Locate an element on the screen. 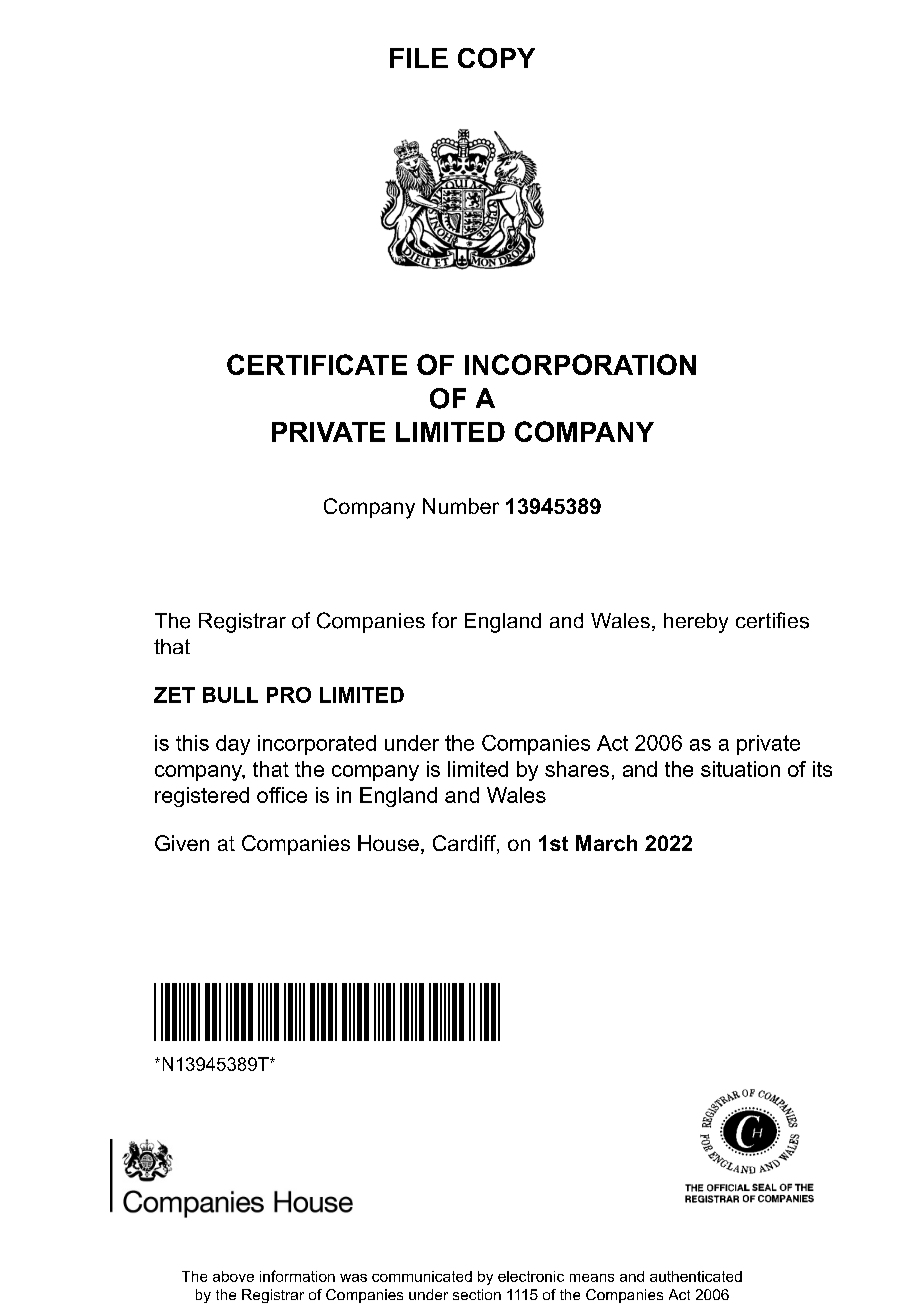 The height and width of the screenshot is (1308, 924). INCORPORATION is located at coordinates (580, 364).
